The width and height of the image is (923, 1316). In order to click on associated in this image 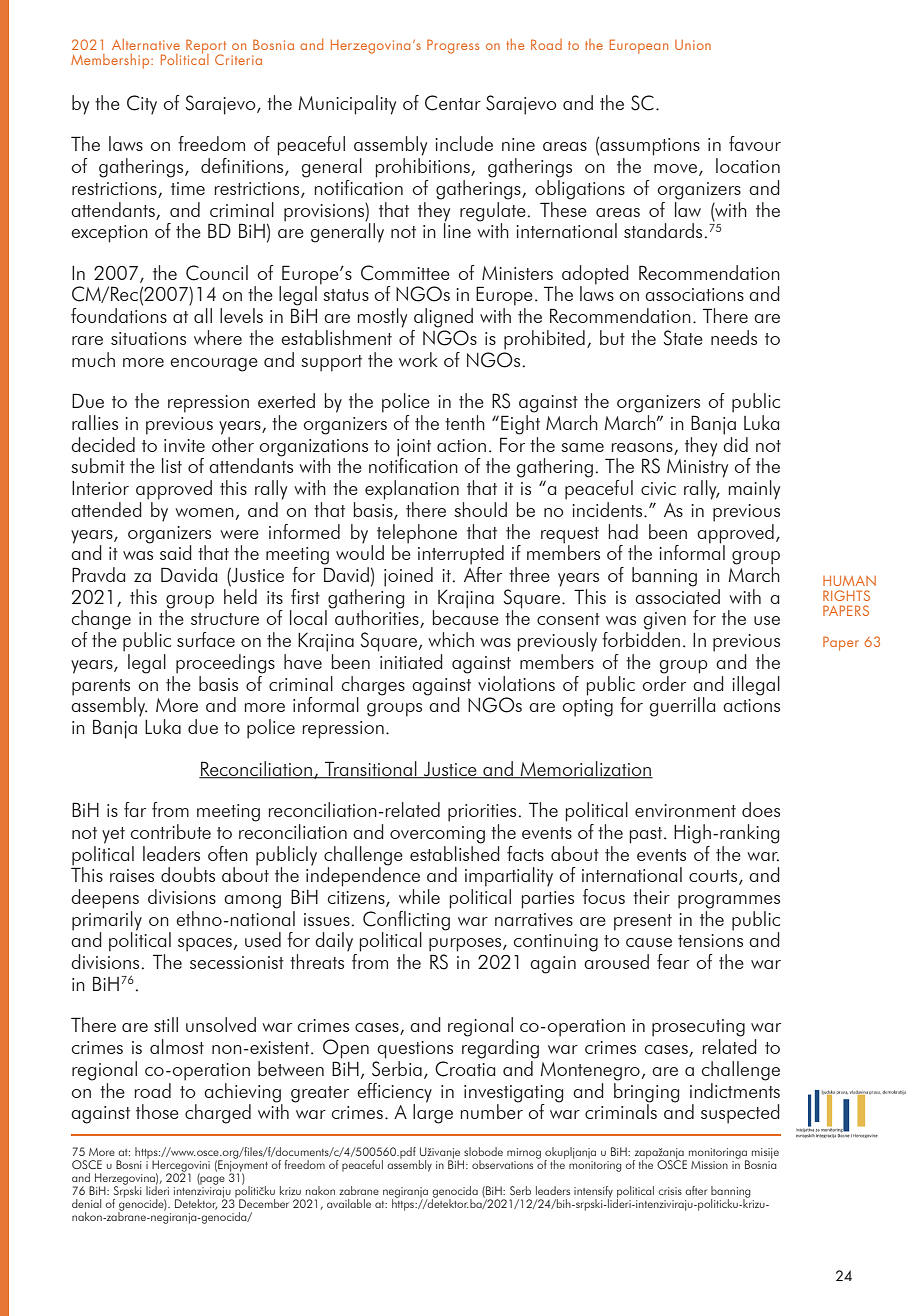, I will do `click(677, 595)`.
